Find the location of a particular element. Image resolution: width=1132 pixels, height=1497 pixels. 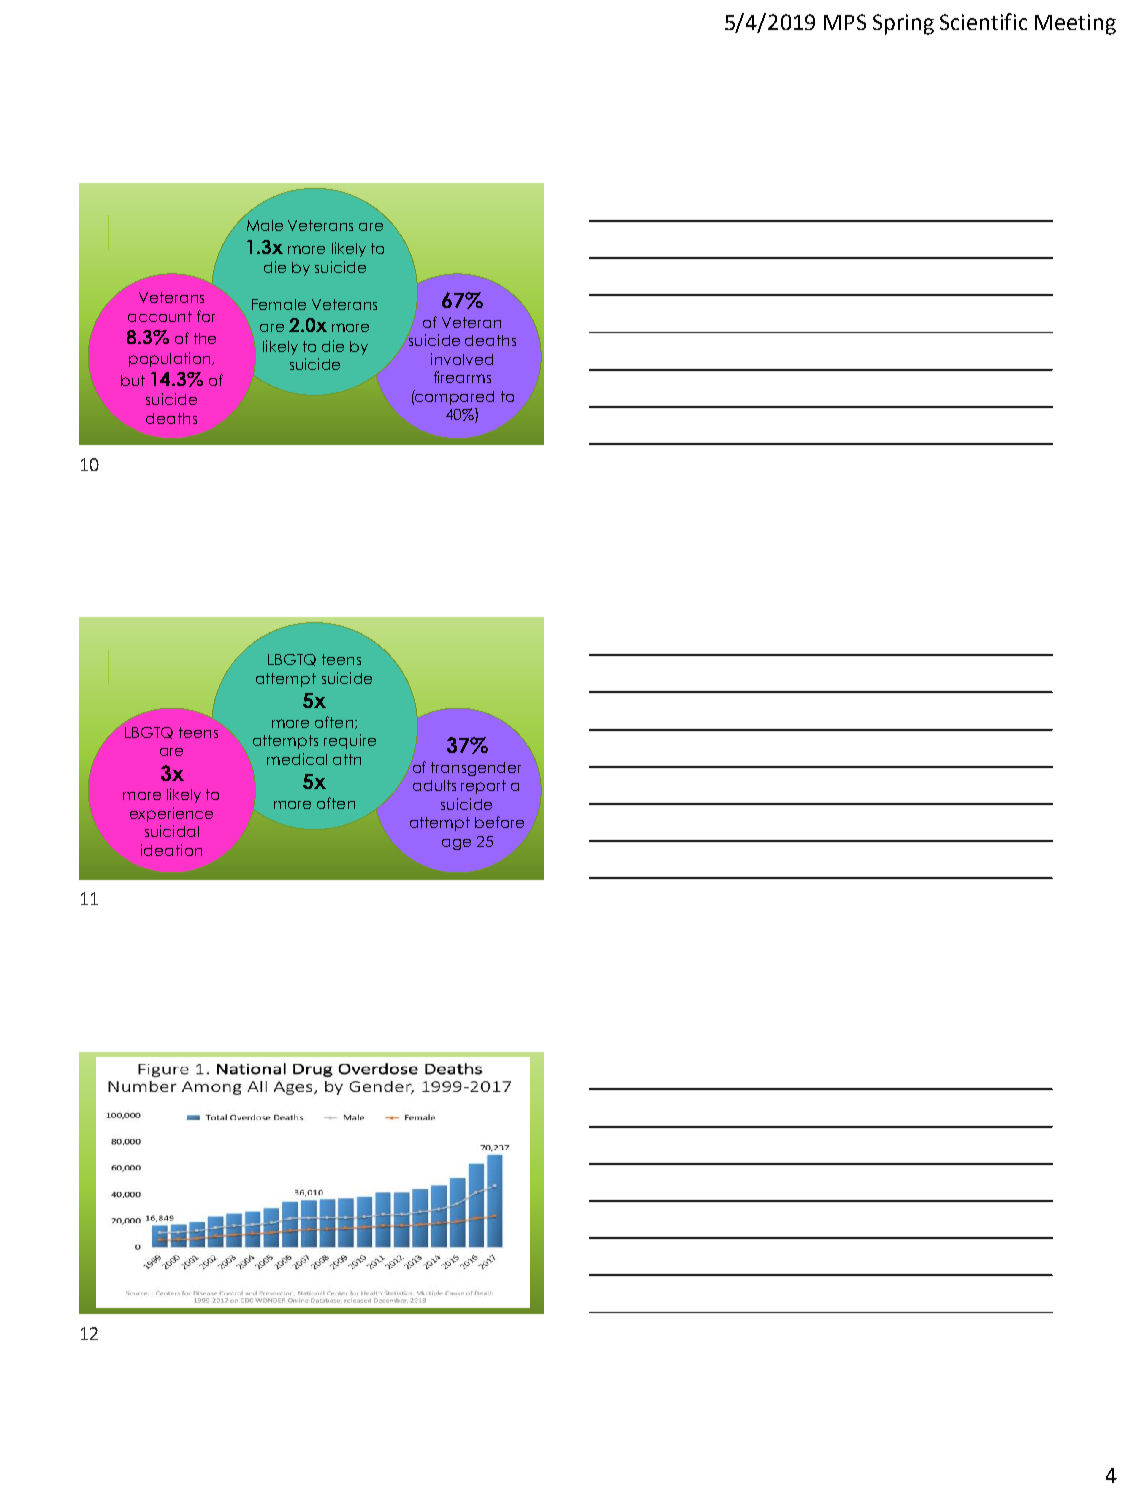

MPS is located at coordinates (845, 22).
